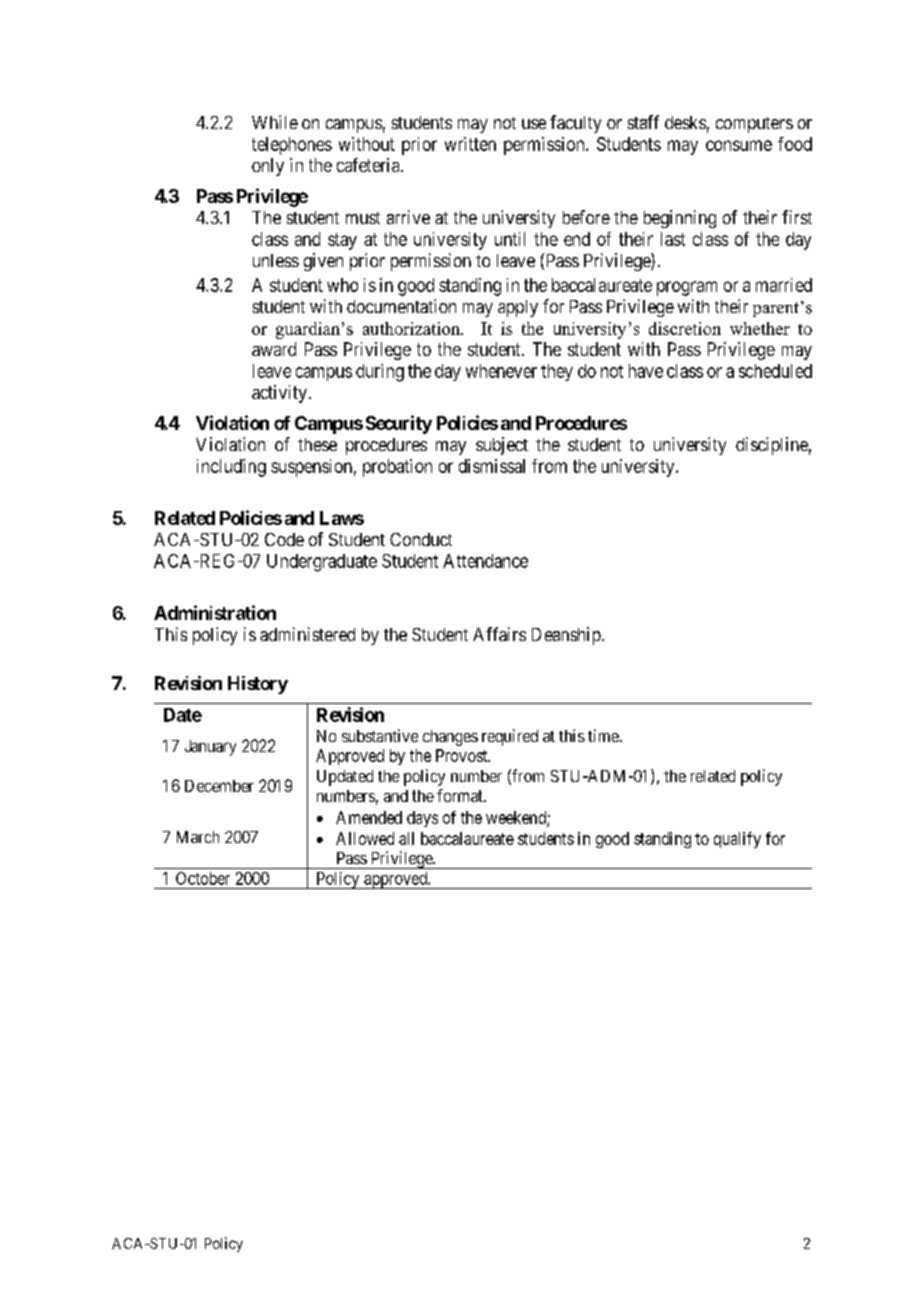 The image size is (924, 1308). What do you see at coordinates (292, 146) in the document?
I see `telephones` at bounding box center [292, 146].
